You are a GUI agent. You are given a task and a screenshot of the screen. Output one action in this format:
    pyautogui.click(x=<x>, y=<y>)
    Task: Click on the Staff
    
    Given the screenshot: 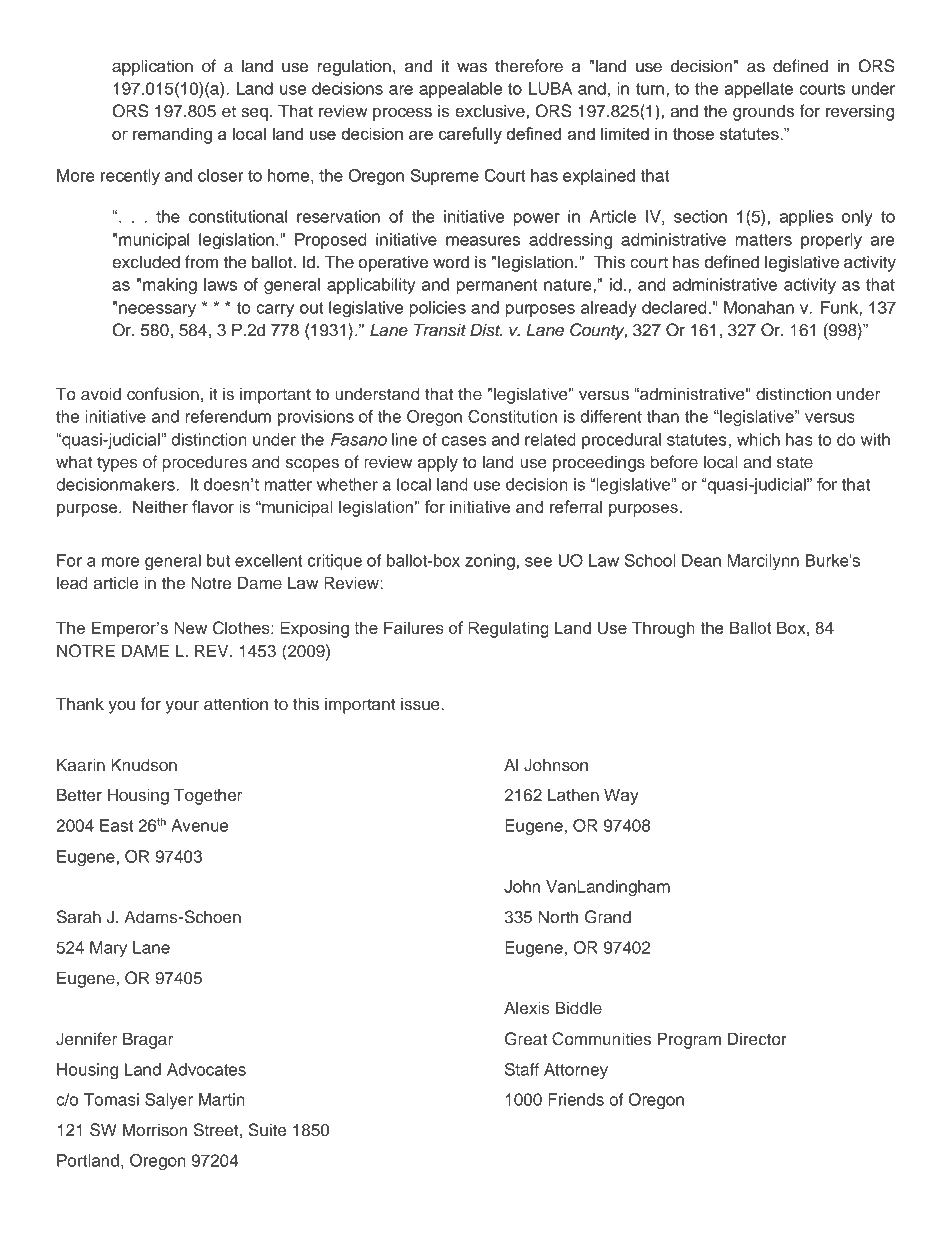 What is the action you would take?
    pyautogui.click(x=522, y=1069)
